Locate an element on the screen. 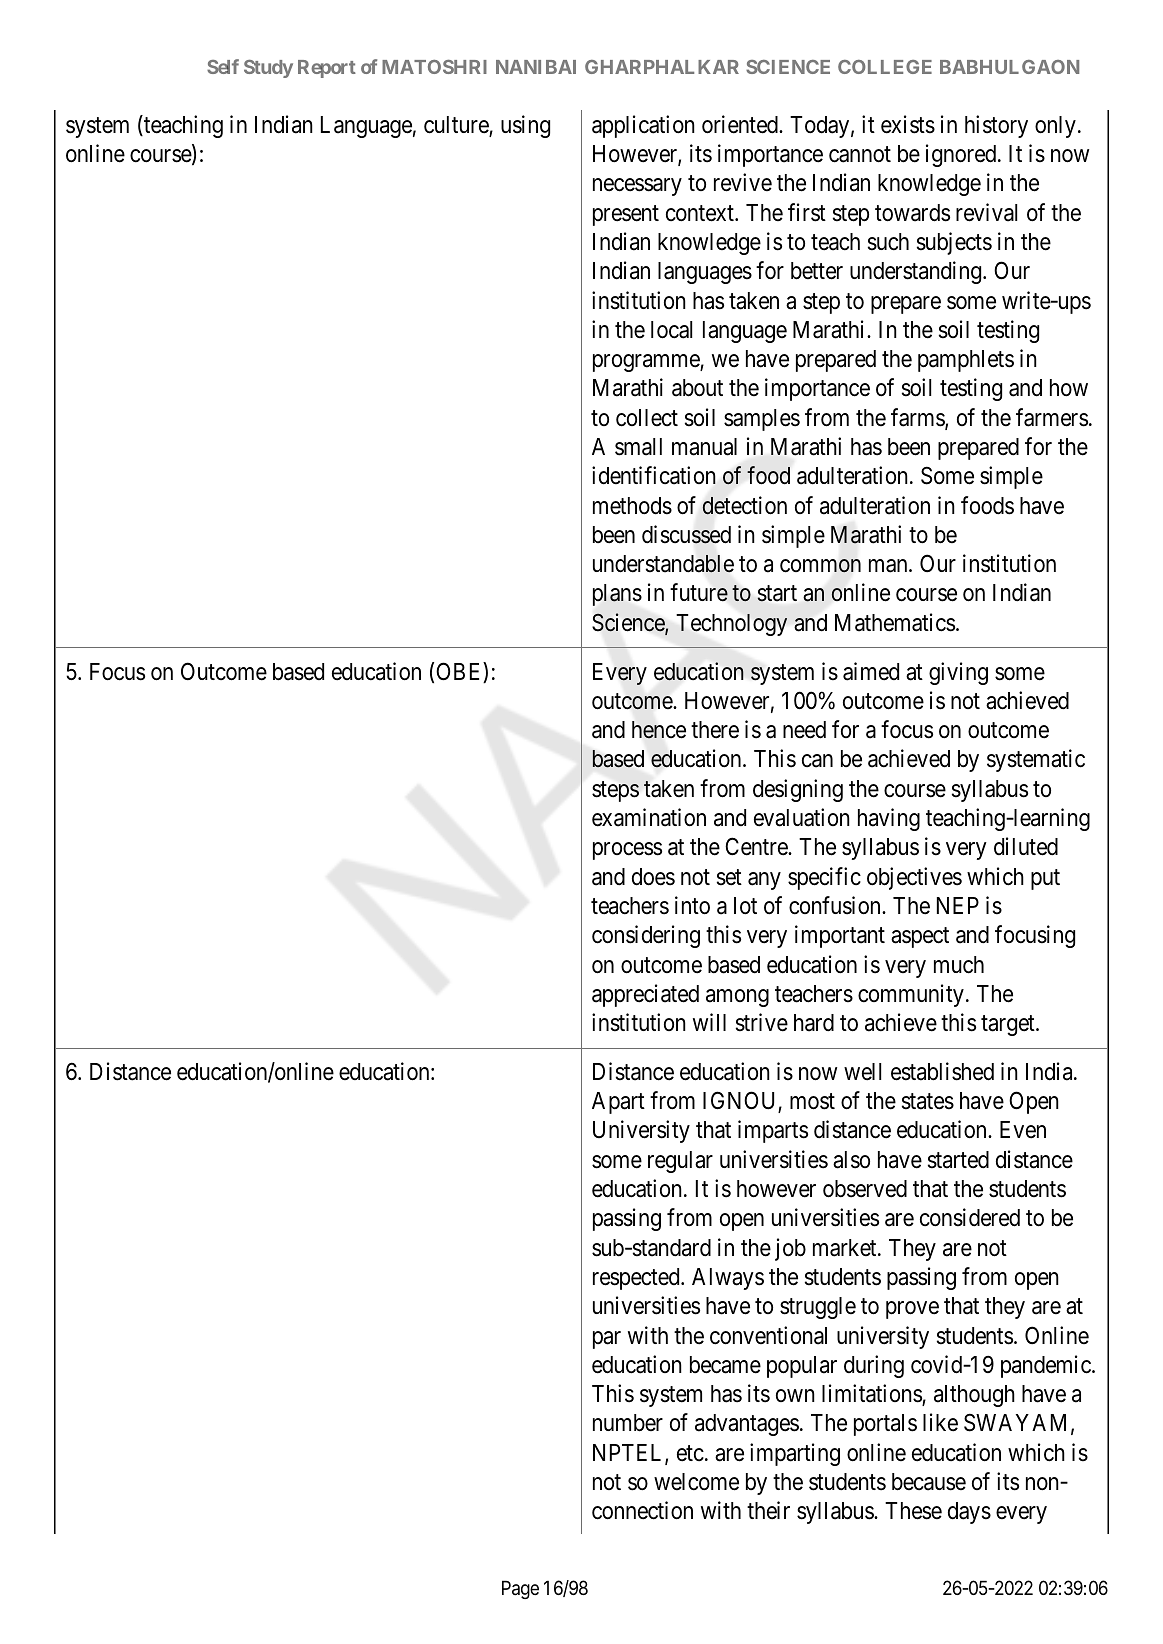 The width and height of the screenshot is (1163, 1644). established is located at coordinates (942, 1071).
